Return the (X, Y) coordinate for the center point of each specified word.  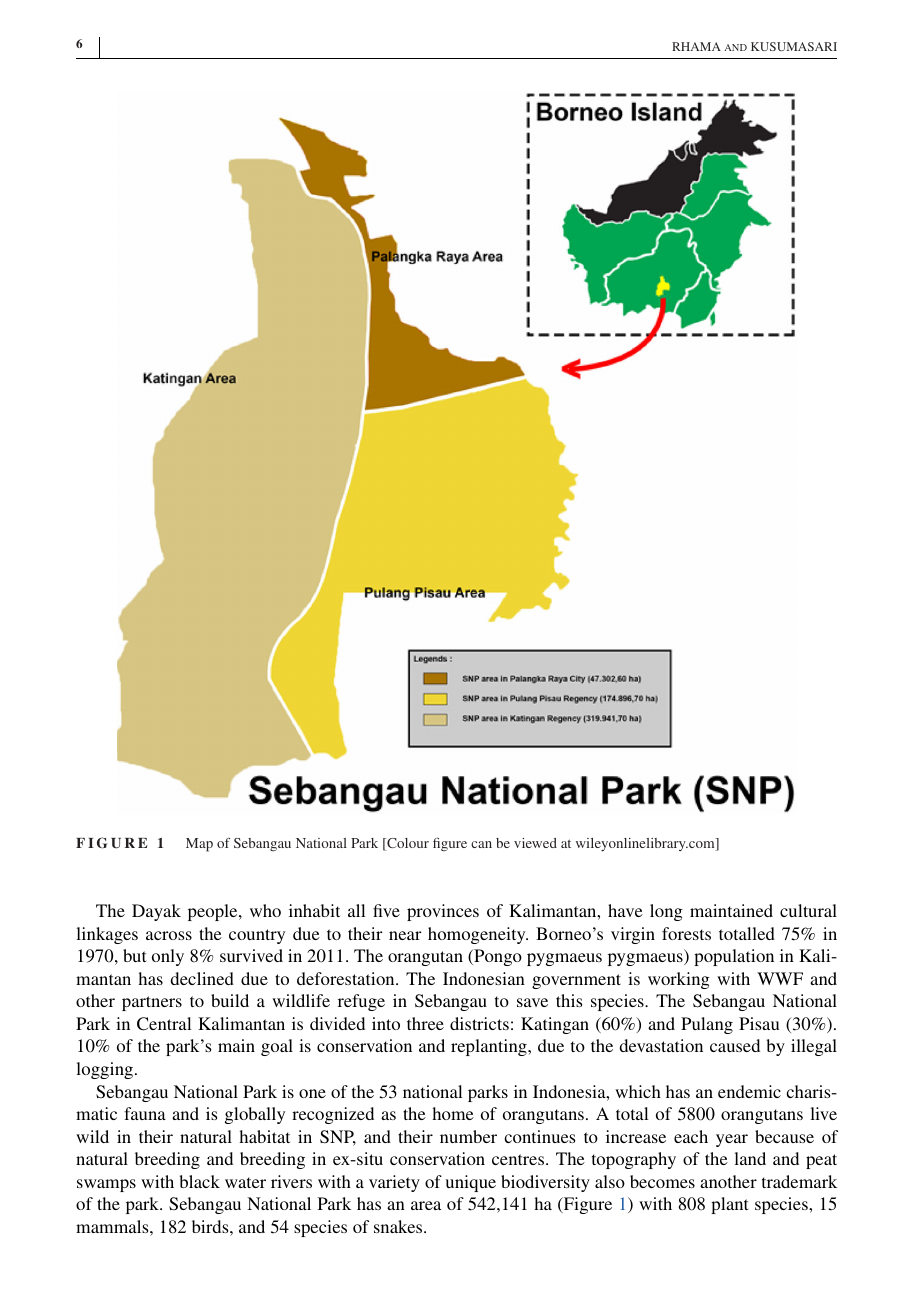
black (199, 1181)
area (426, 1205)
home (453, 1113)
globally (255, 1115)
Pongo (497, 957)
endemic (749, 1091)
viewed (535, 843)
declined (202, 978)
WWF (780, 978)
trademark (799, 1181)
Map (199, 845)
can (481, 844)
